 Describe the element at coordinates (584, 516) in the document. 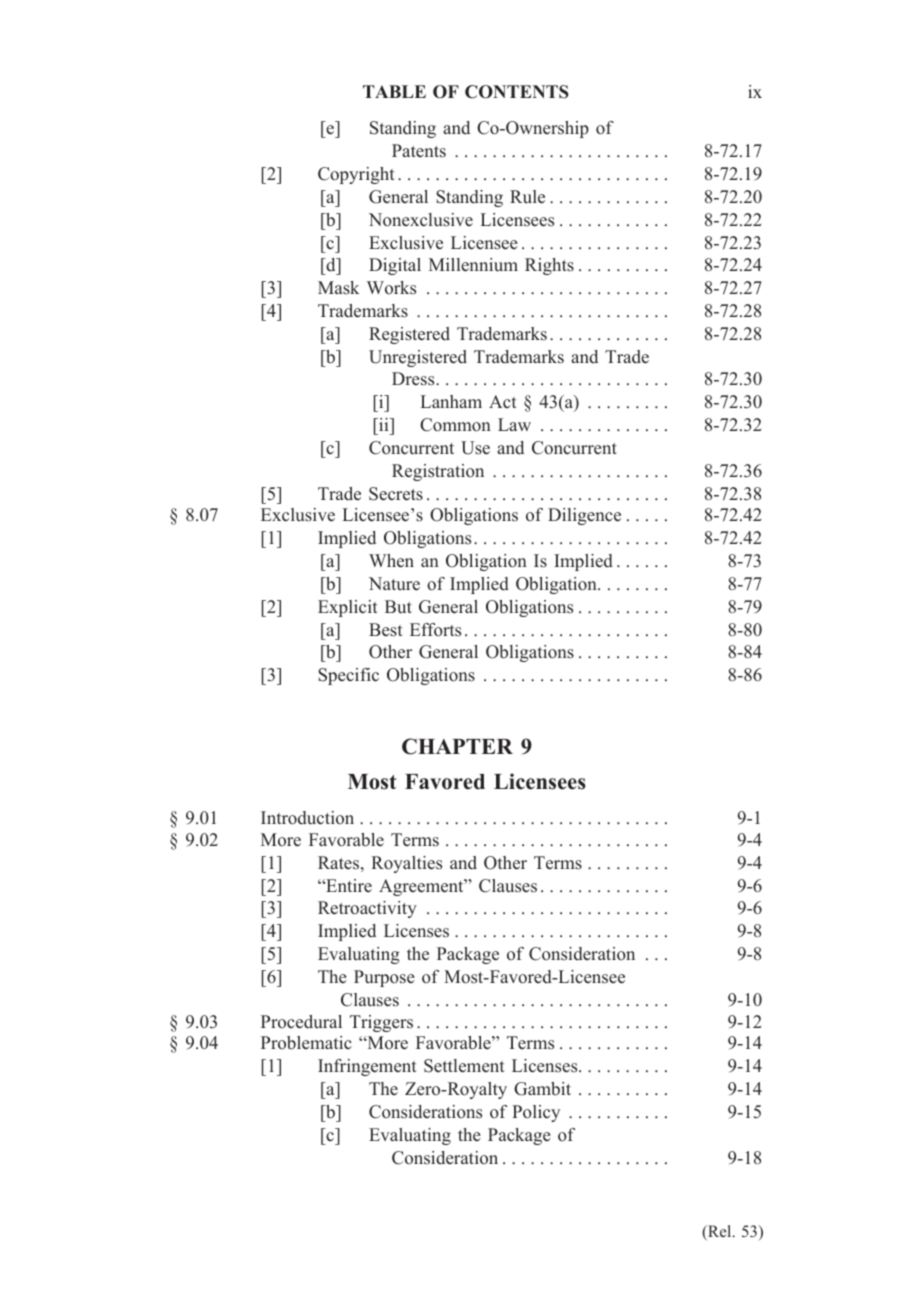

I see `Diligence` at that location.
